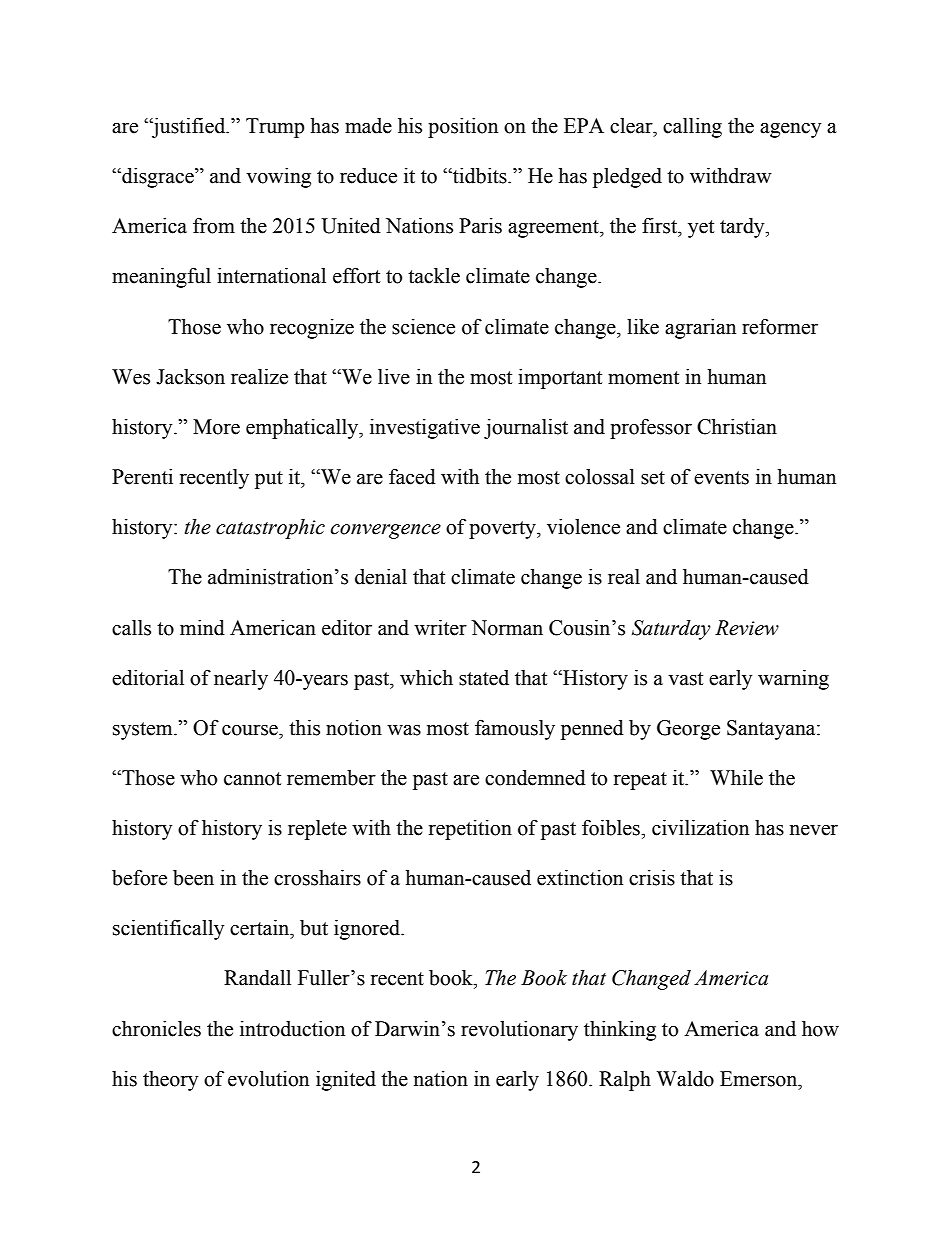  I want to click on Review, so click(747, 628).
